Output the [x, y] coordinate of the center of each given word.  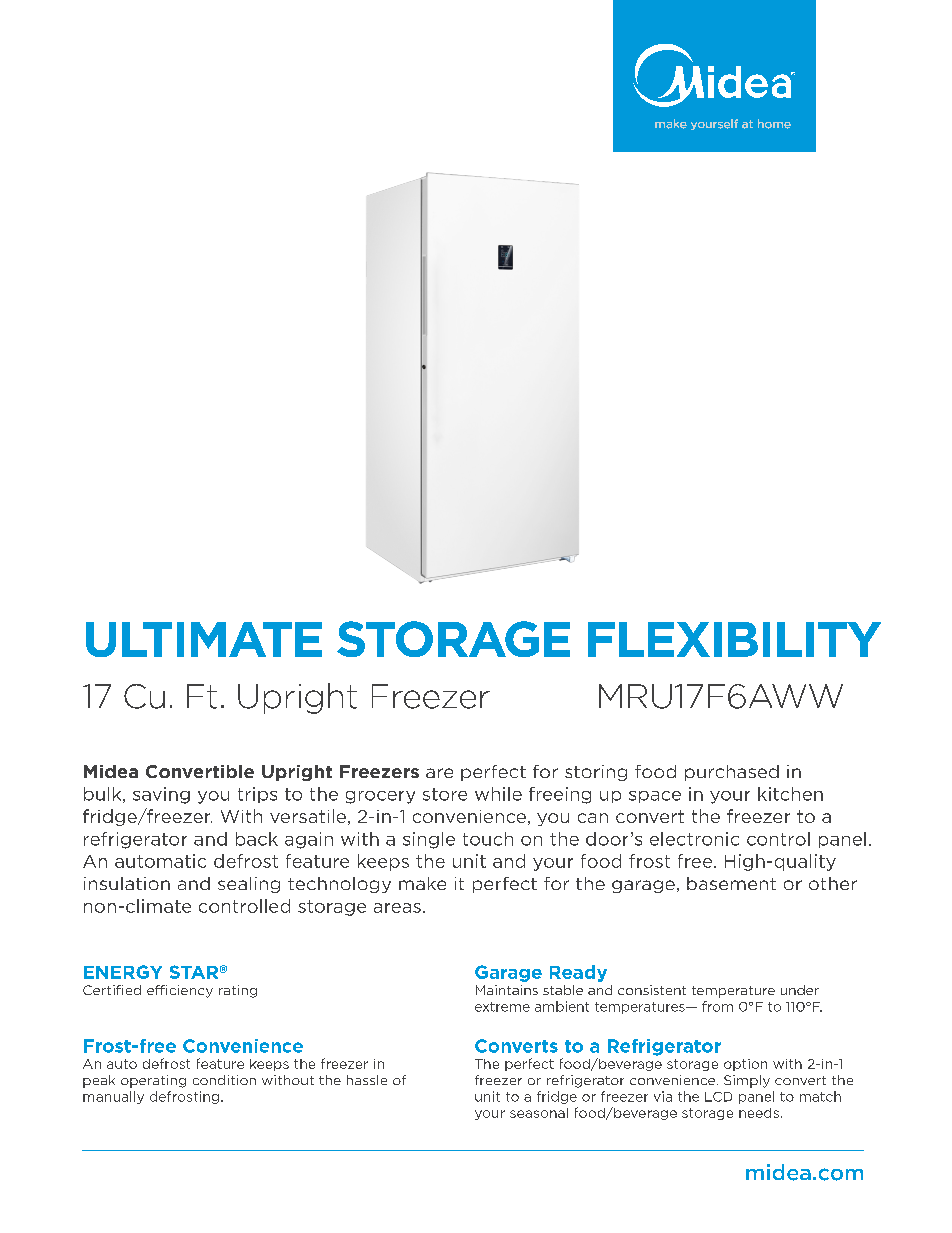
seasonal [539, 1113]
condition [224, 1080]
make [422, 883]
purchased [732, 773]
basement [731, 883]
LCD [718, 1097]
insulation [127, 883]
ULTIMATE [204, 639]
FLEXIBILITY [734, 639]
